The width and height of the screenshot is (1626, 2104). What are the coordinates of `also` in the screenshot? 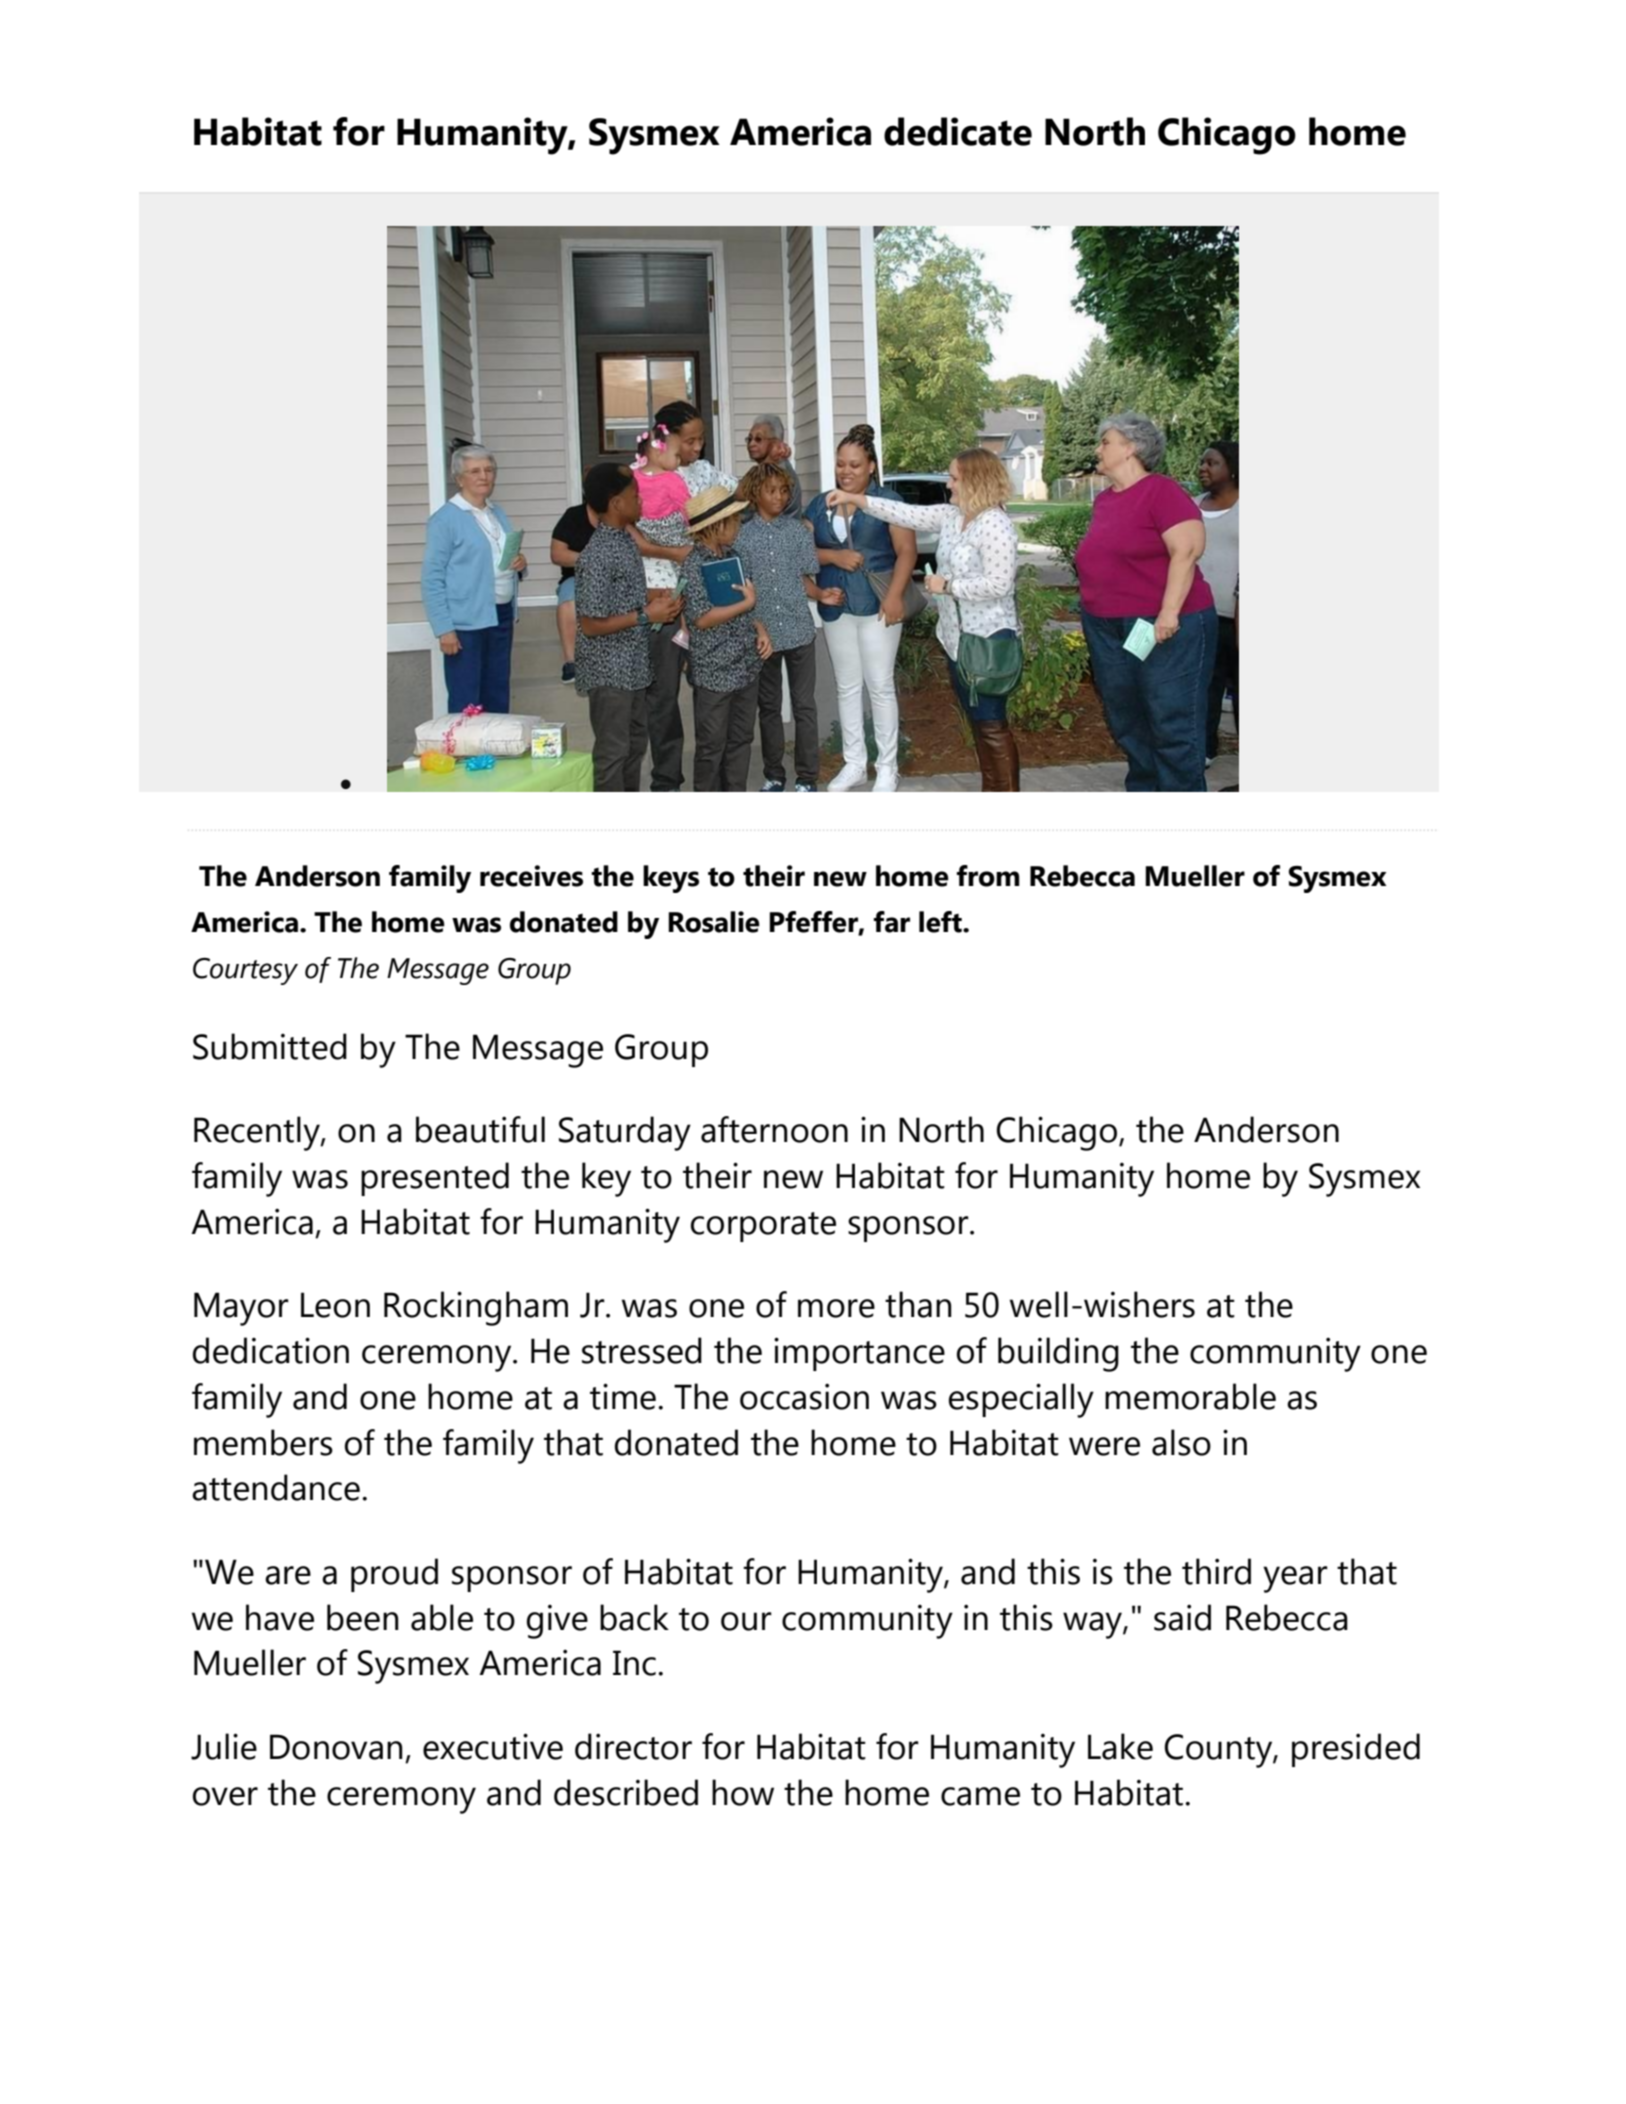 It's located at (1181, 1442).
